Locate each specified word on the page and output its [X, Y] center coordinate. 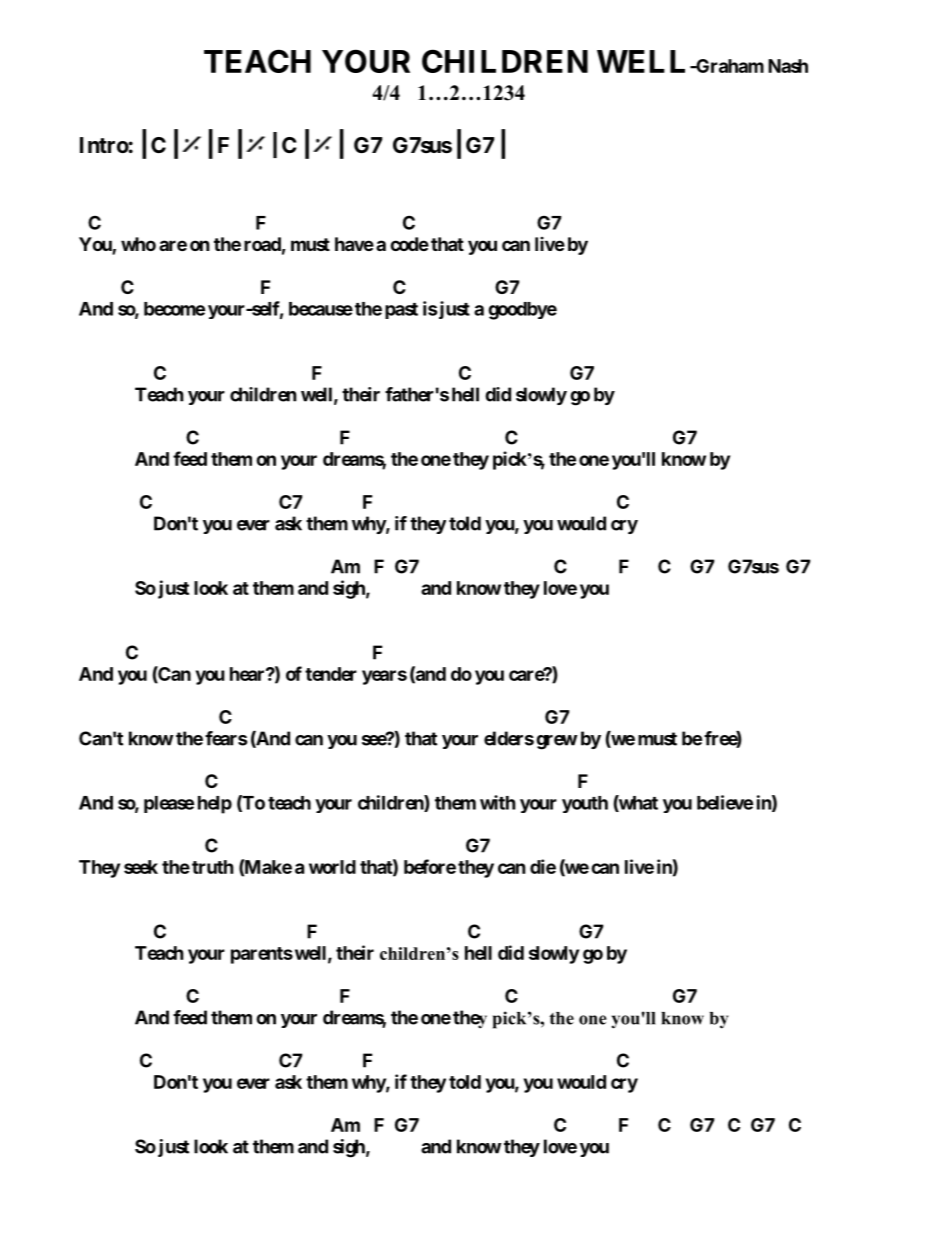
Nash [788, 66]
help [215, 805]
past [401, 311]
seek [141, 867]
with [498, 802]
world [332, 867]
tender [331, 674]
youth [585, 804]
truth [213, 867]
